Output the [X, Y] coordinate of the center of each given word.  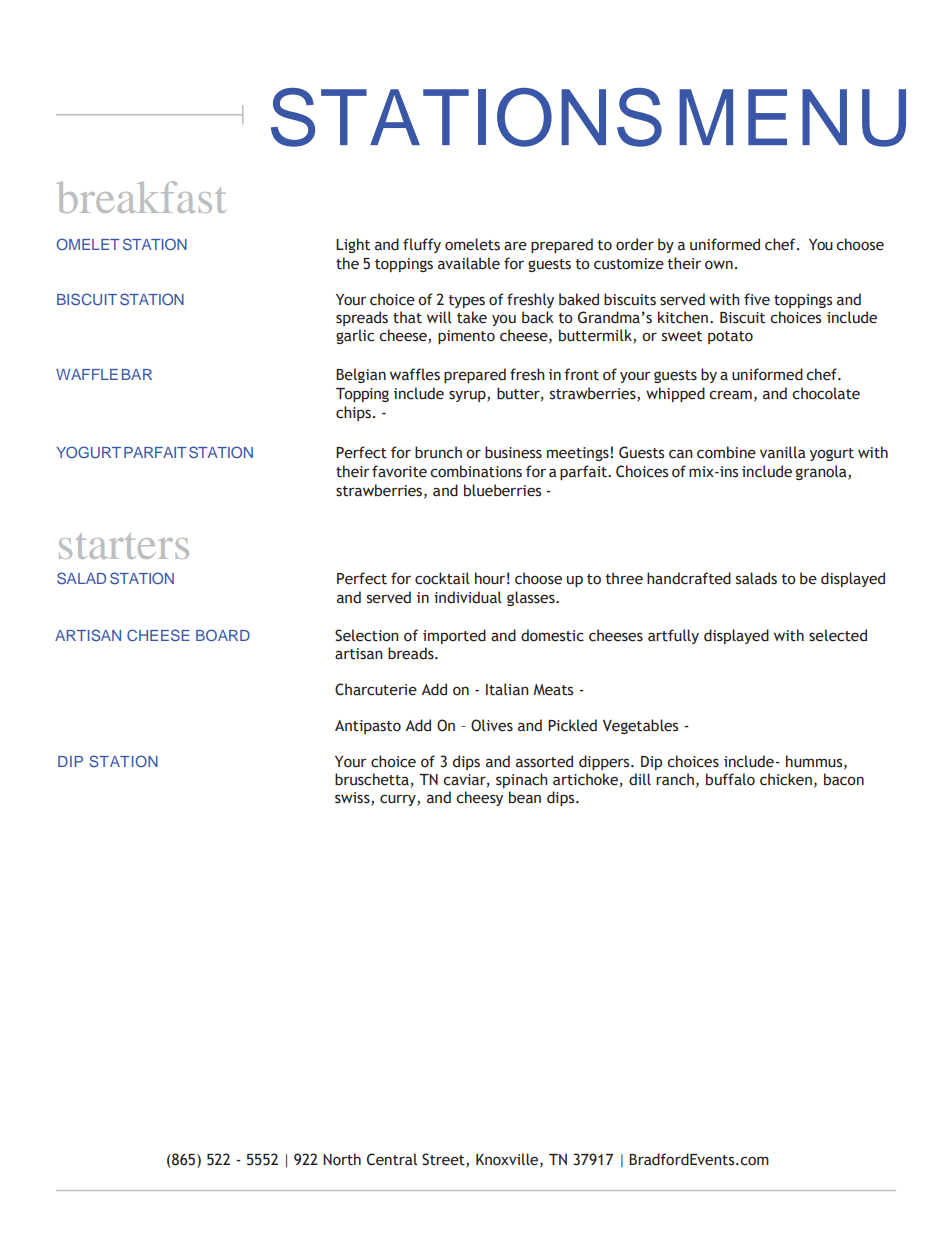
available [469, 263]
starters [124, 546]
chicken [786, 779]
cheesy [479, 798]
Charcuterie [376, 689]
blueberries [502, 490]
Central [392, 1159]
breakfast [141, 197]
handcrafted [689, 578]
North [342, 1159]
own [719, 265]
